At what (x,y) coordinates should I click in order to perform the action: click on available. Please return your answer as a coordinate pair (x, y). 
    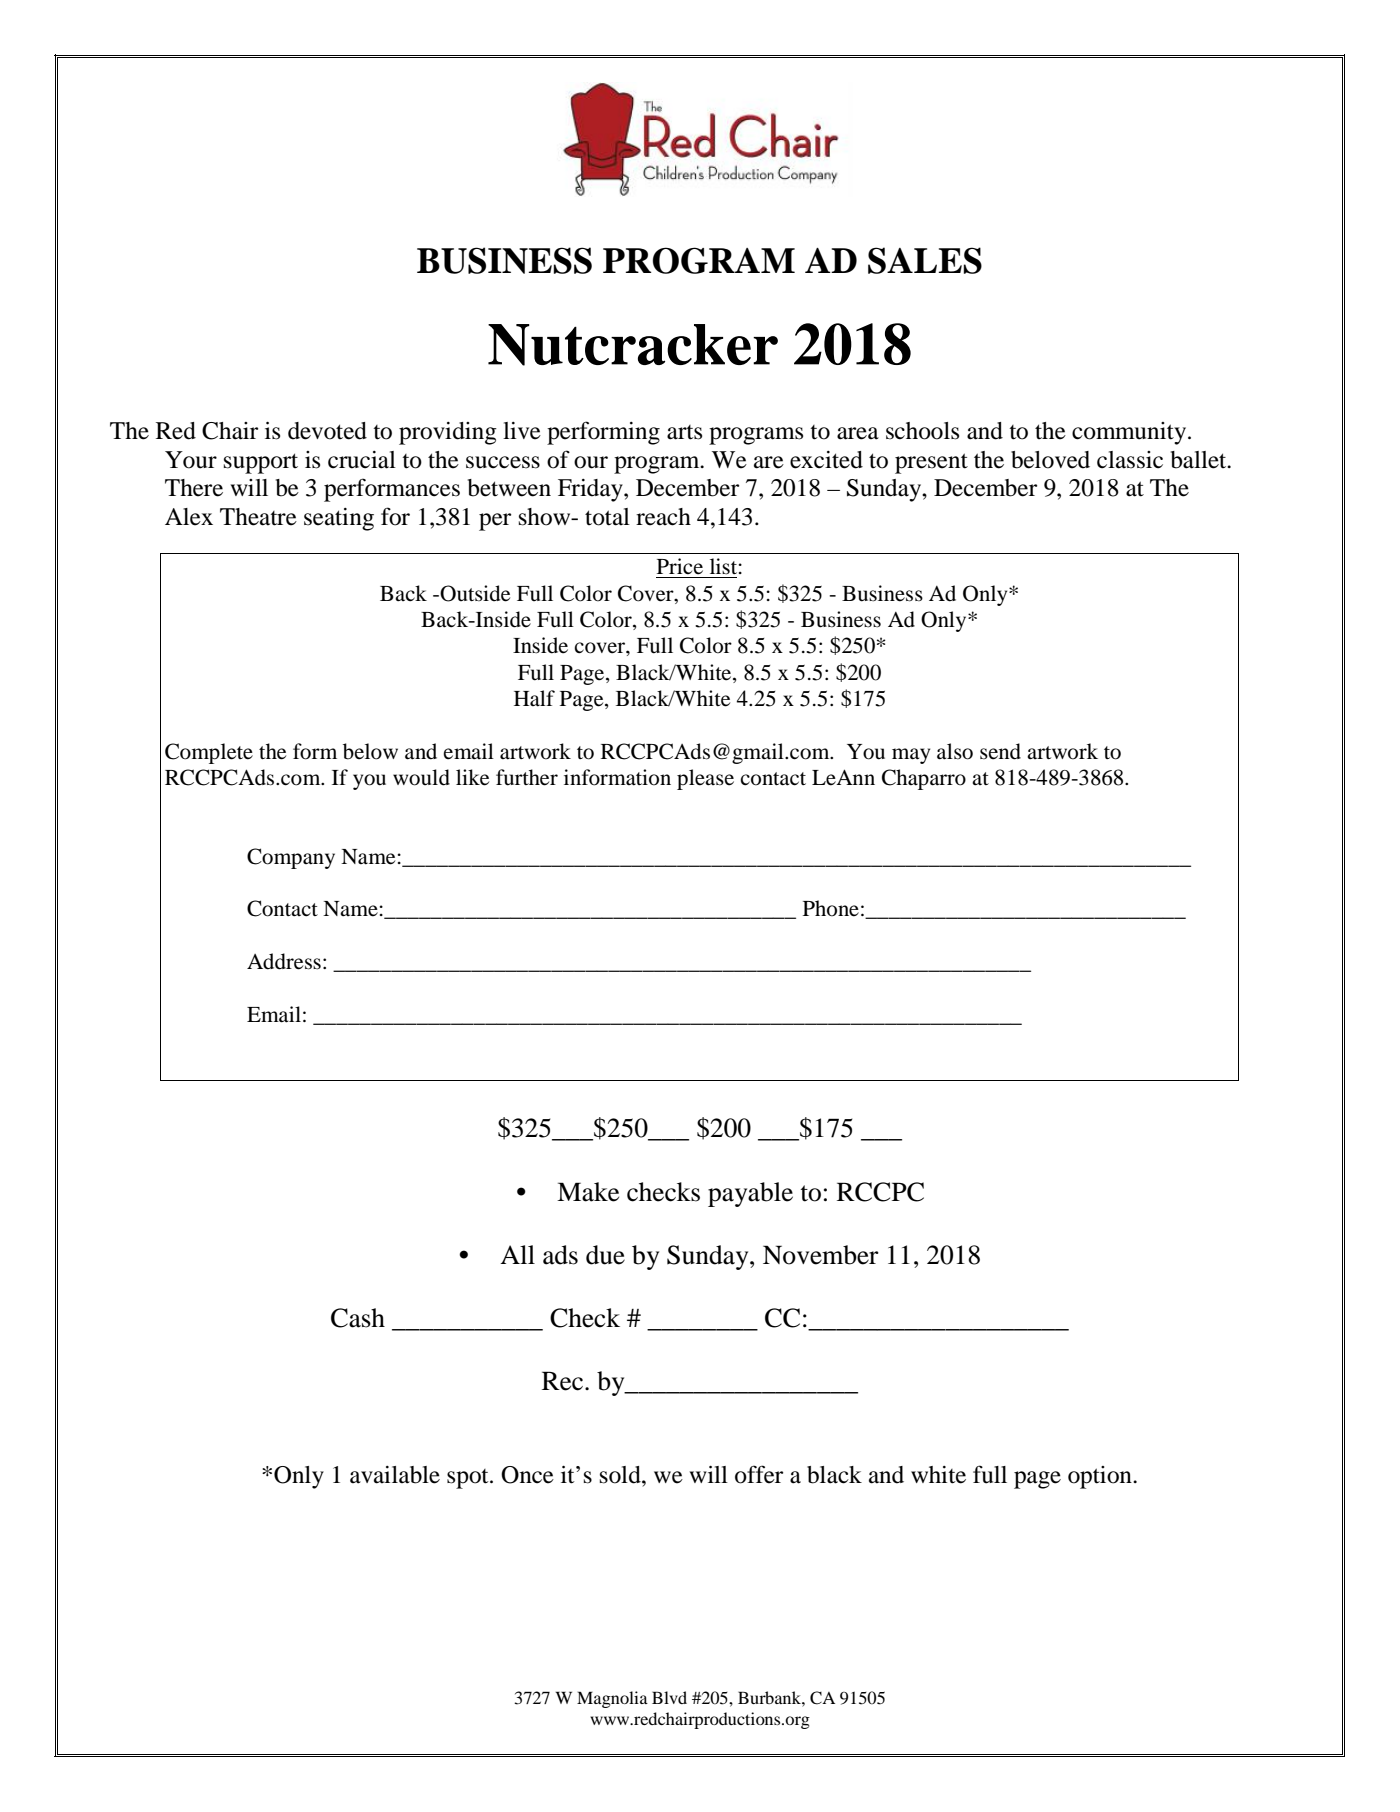
    Looking at the image, I should click on (395, 1475).
